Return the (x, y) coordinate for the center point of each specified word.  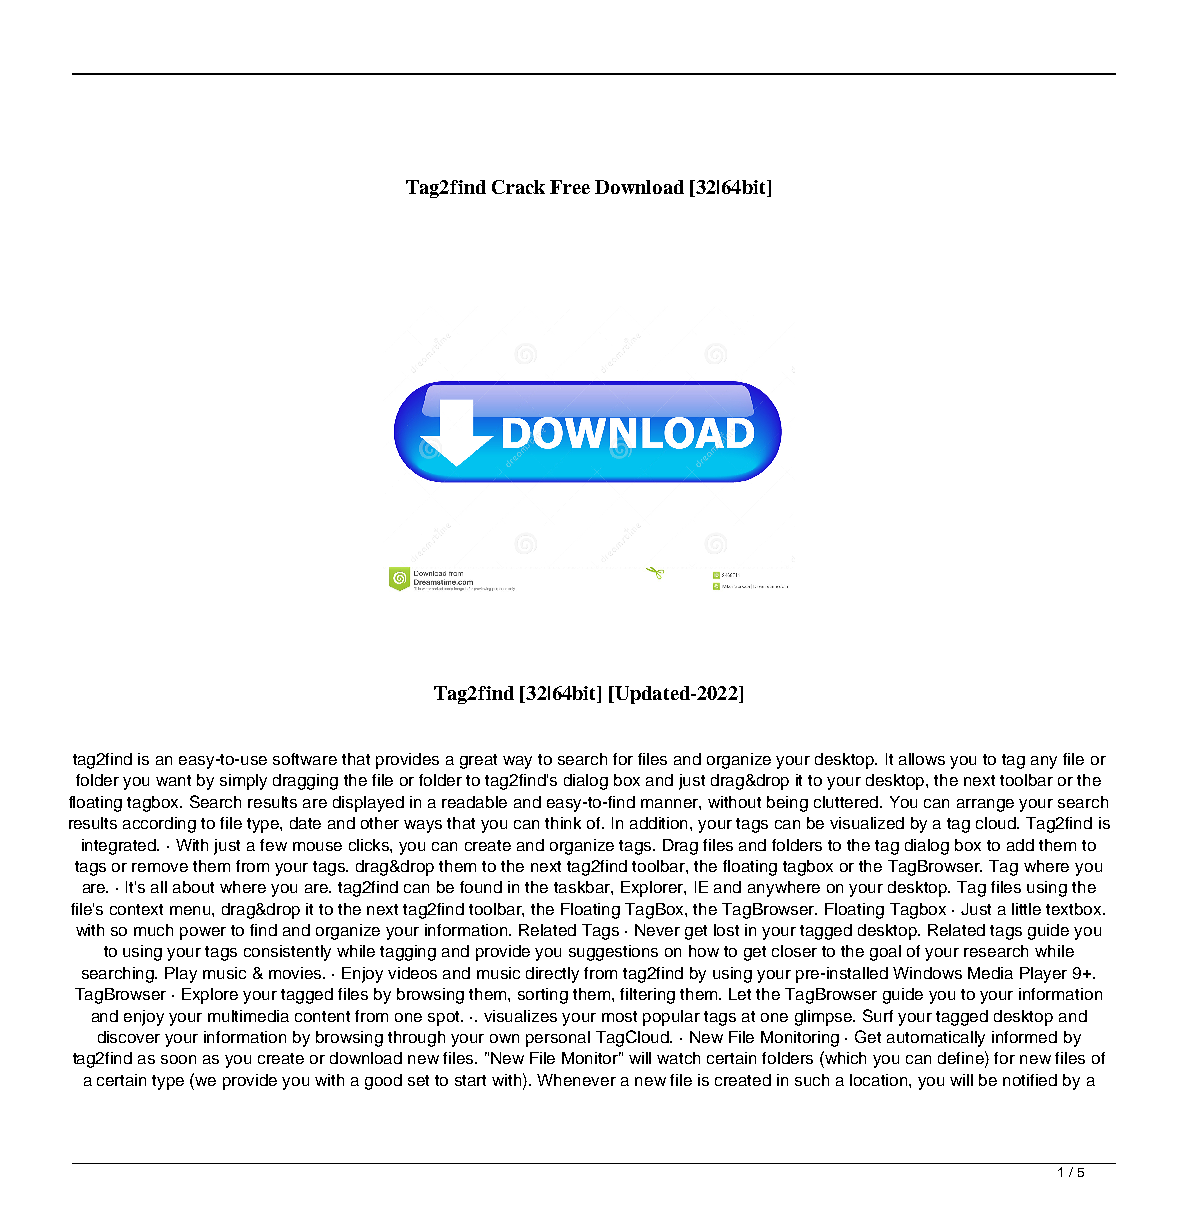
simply (243, 782)
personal (558, 1039)
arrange (985, 805)
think (563, 823)
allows (922, 759)
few (273, 845)
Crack (518, 187)
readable (474, 802)
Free (570, 187)
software (305, 759)
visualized (867, 823)
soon (178, 1059)
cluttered (847, 802)
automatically (936, 1039)
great (478, 761)
